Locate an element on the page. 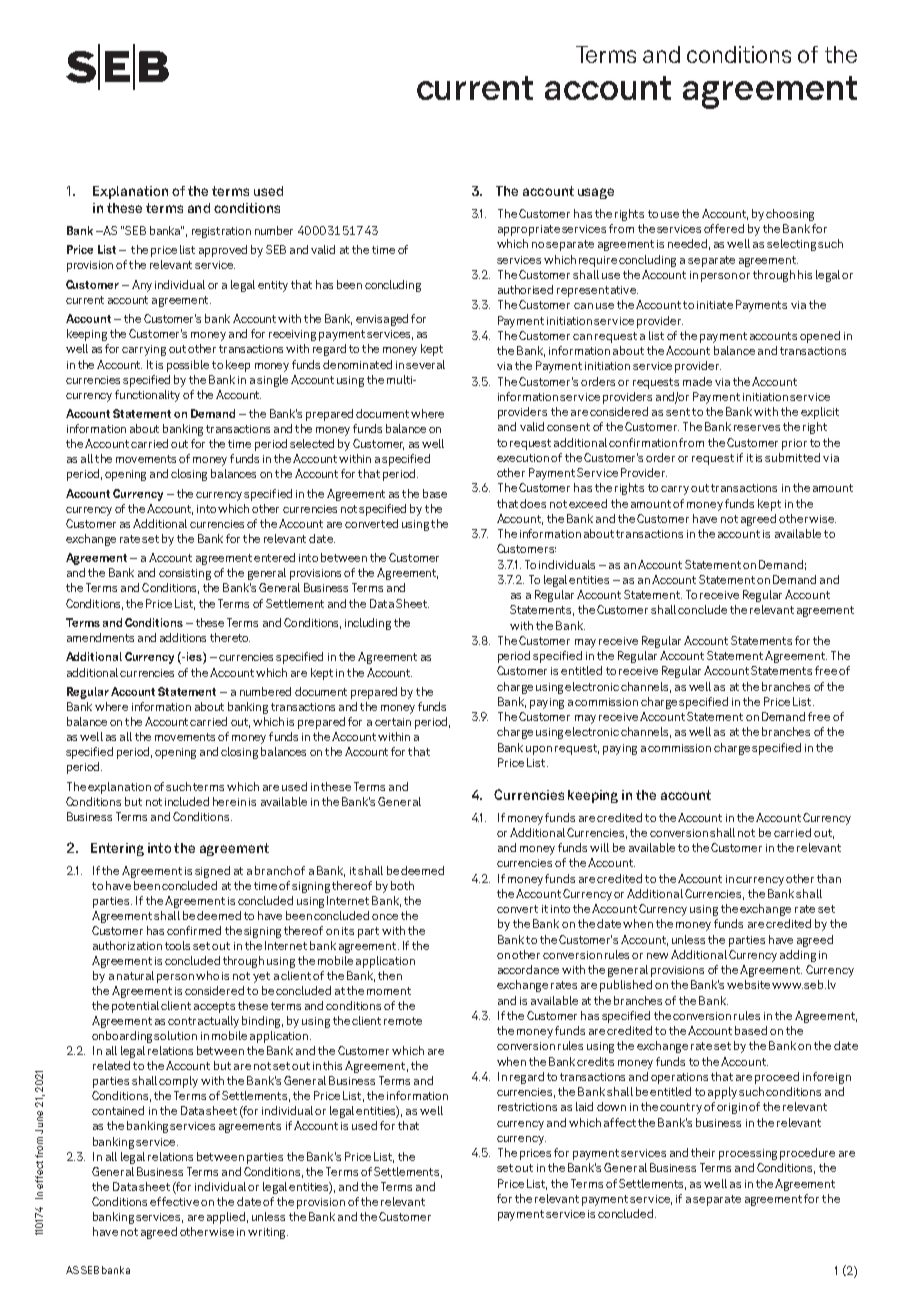 This page has height=1308, width=924. additions is located at coordinates (183, 637).
